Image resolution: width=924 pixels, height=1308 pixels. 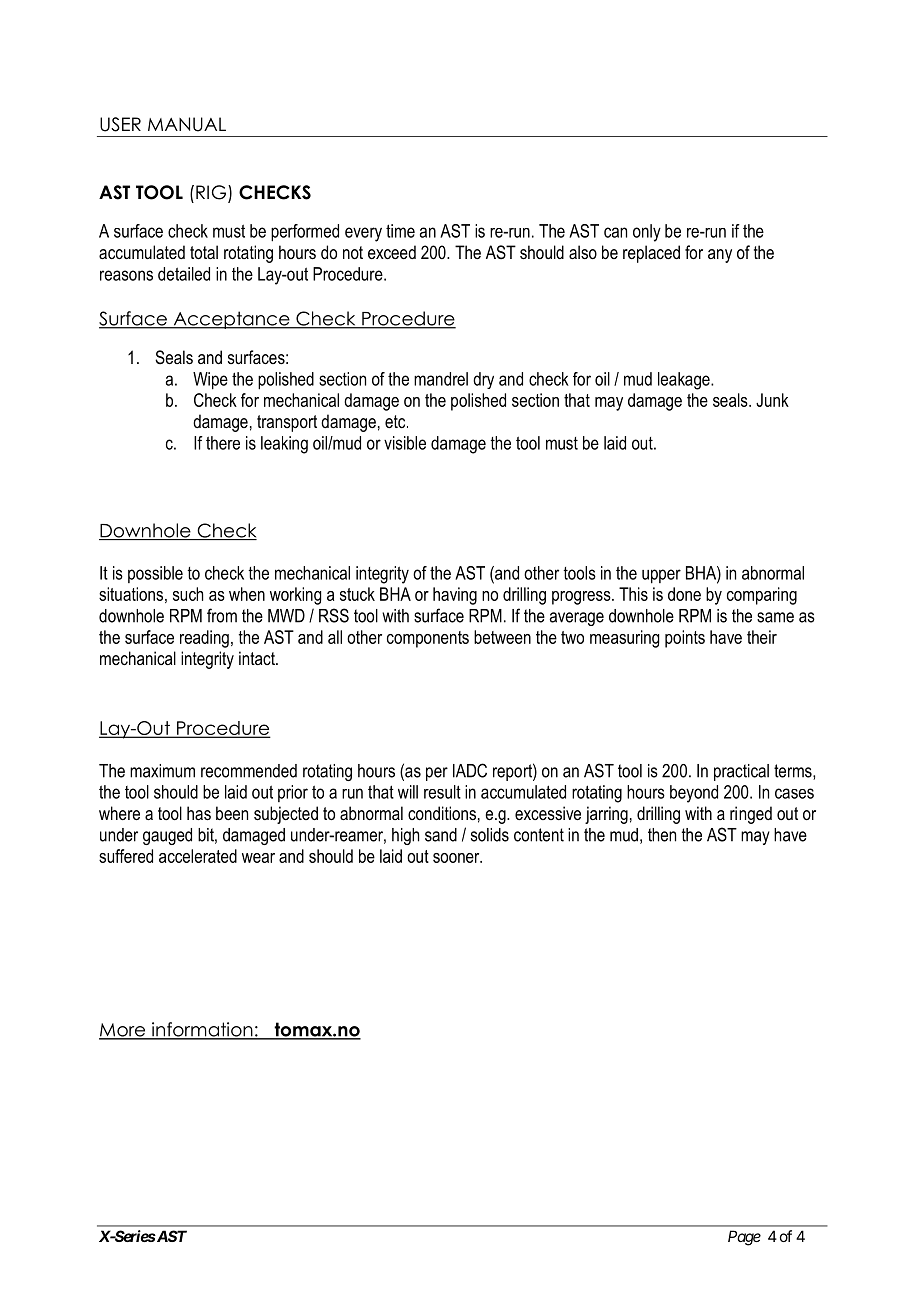 I want to click on MANUAL, so click(x=187, y=124).
